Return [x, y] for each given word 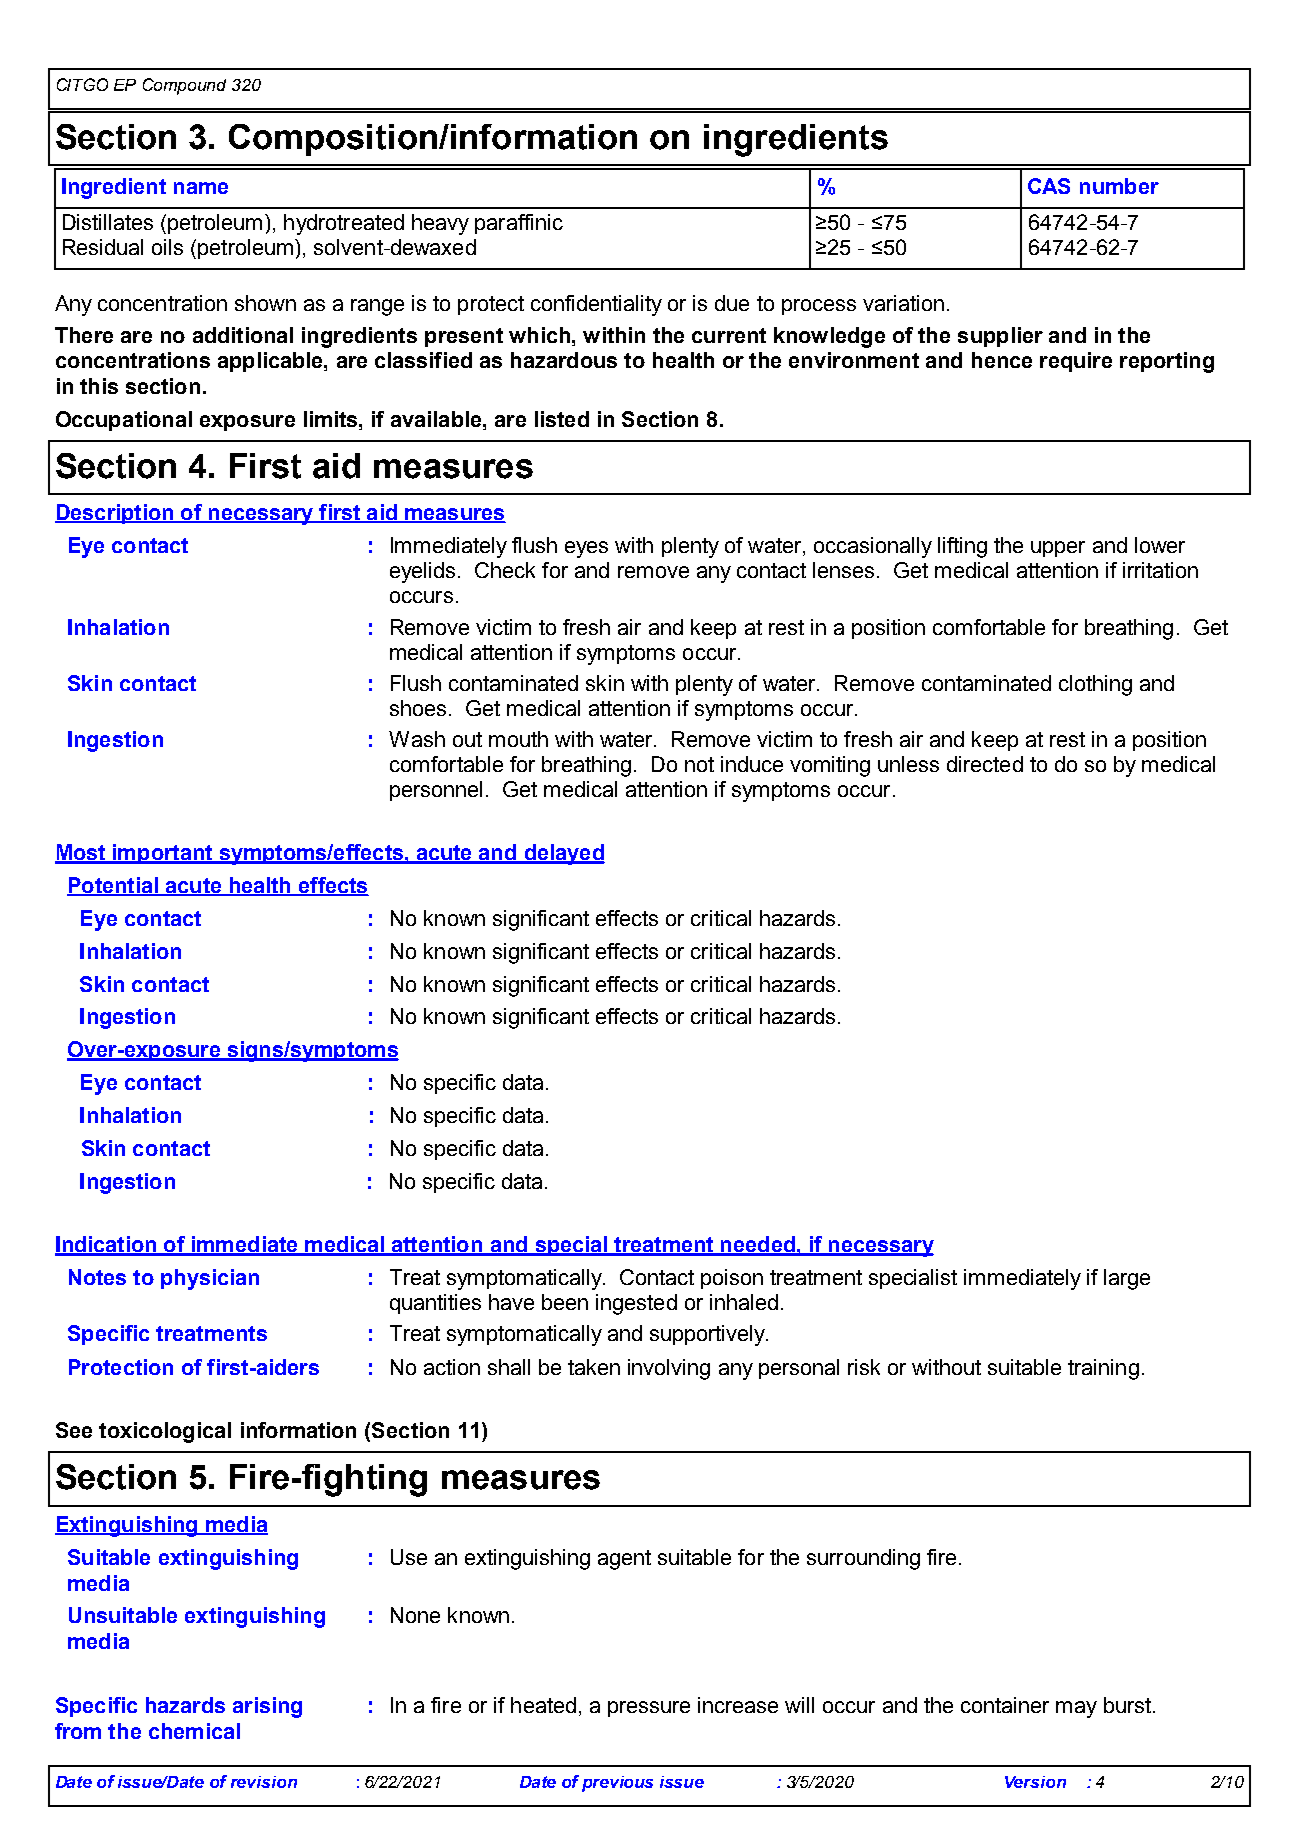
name [201, 188]
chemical [194, 1731]
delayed [563, 854]
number [1119, 186]
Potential [113, 886]
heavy [440, 224]
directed [985, 764]
